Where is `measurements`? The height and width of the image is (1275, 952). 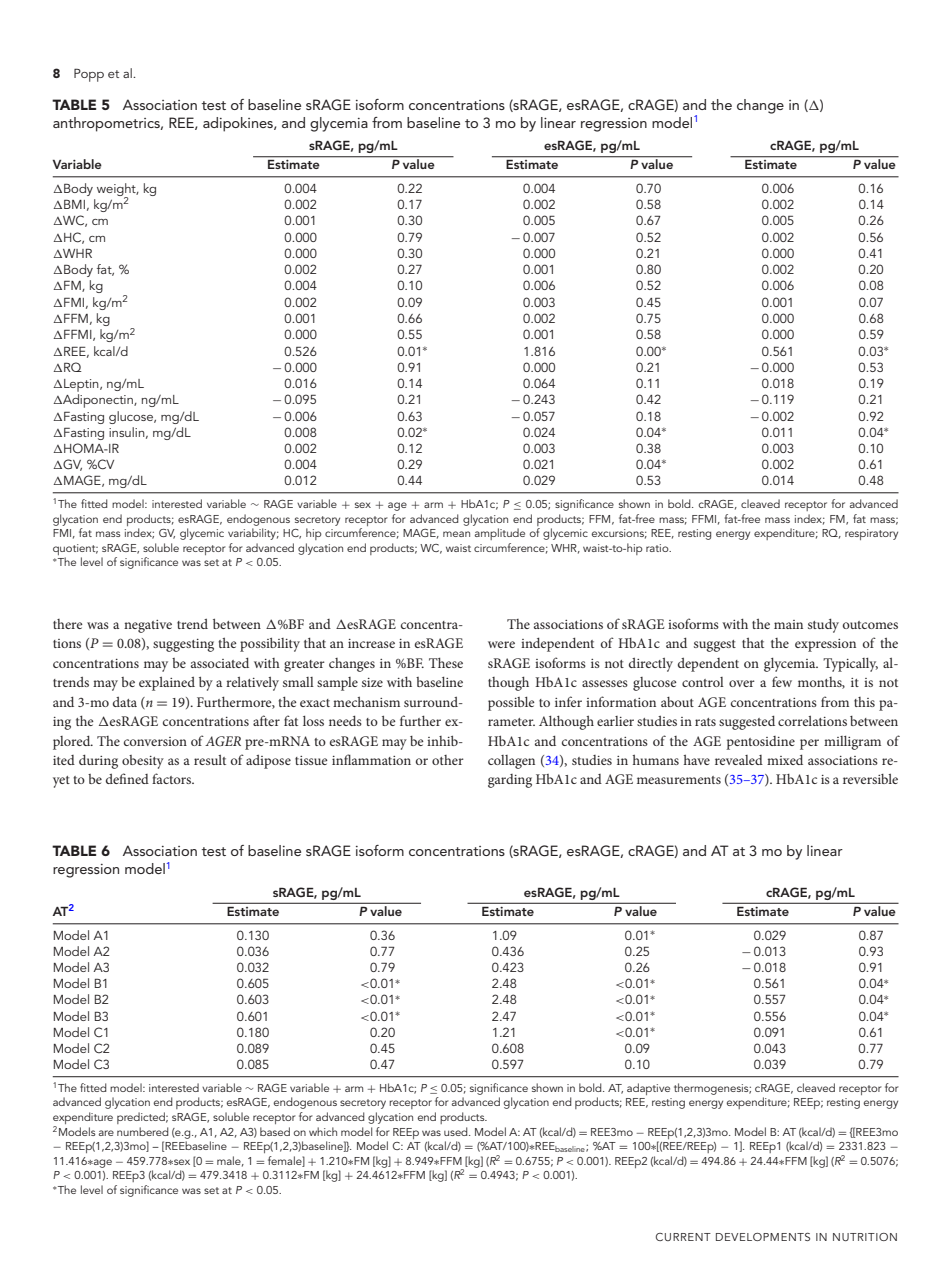 measurements is located at coordinates (679, 780).
